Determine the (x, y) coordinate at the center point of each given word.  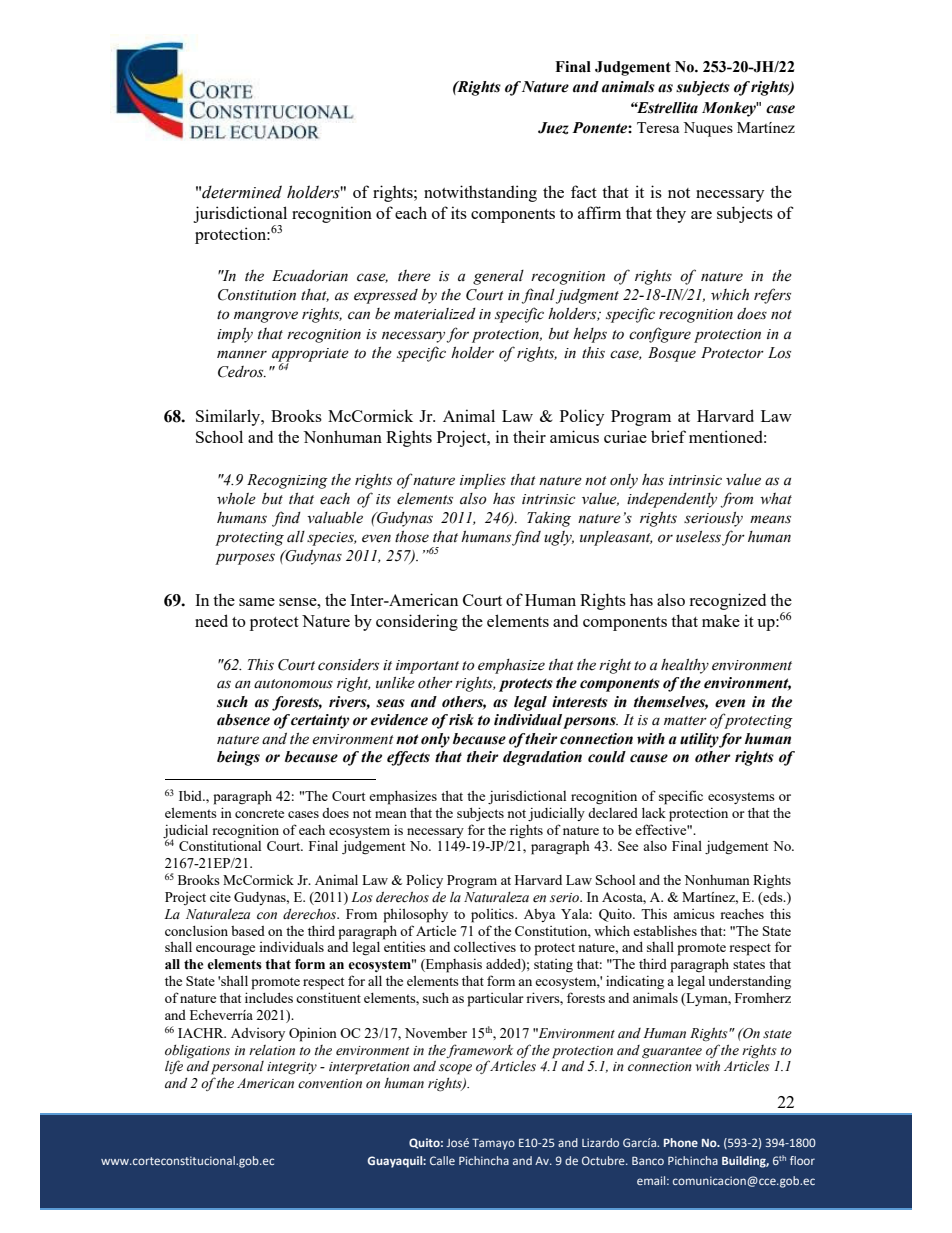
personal (237, 1068)
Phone (681, 1142)
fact (584, 191)
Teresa (658, 127)
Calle (442, 1160)
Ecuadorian (310, 276)
